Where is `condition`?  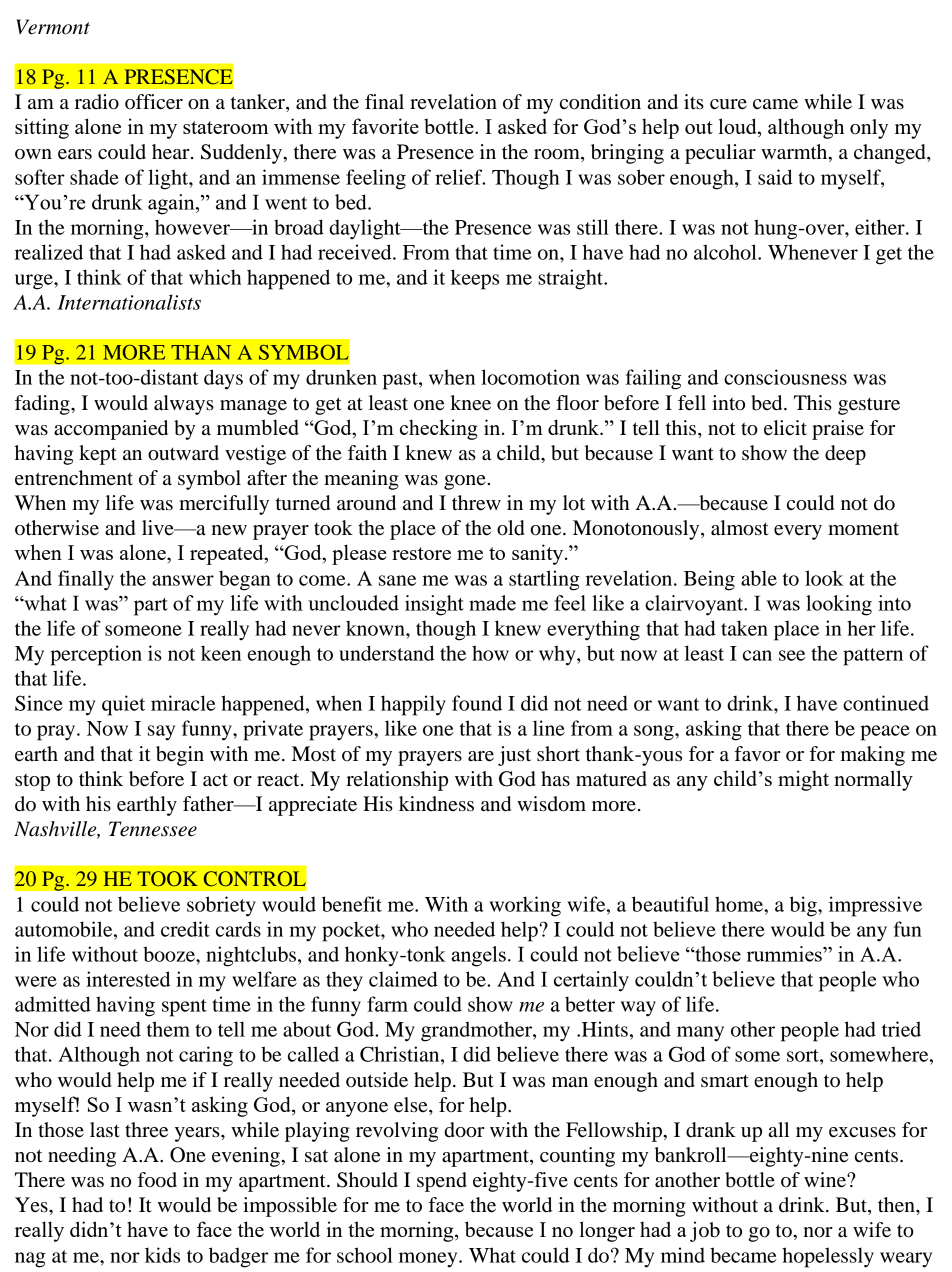 condition is located at coordinates (600, 102).
